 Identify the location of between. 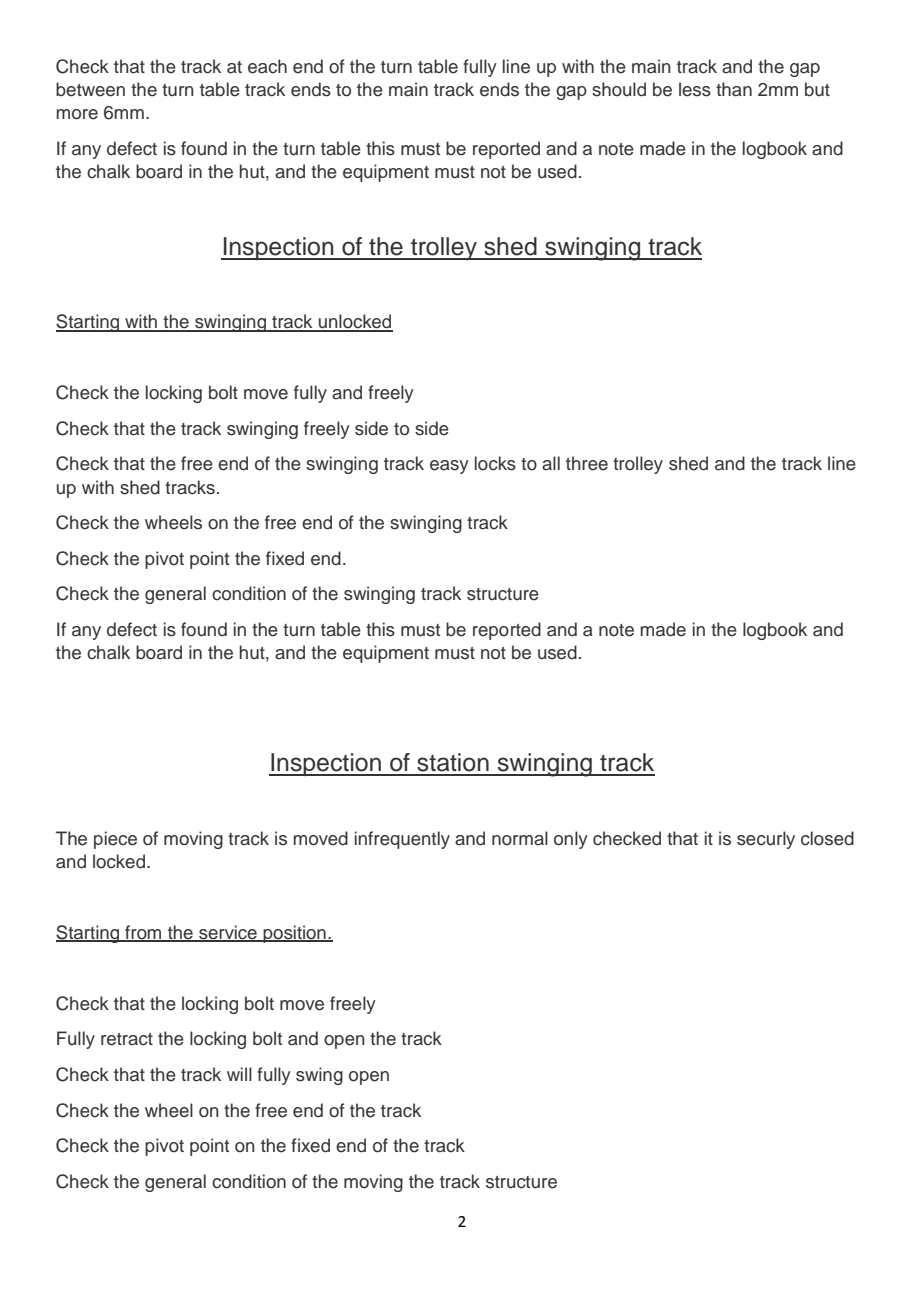
(90, 89).
